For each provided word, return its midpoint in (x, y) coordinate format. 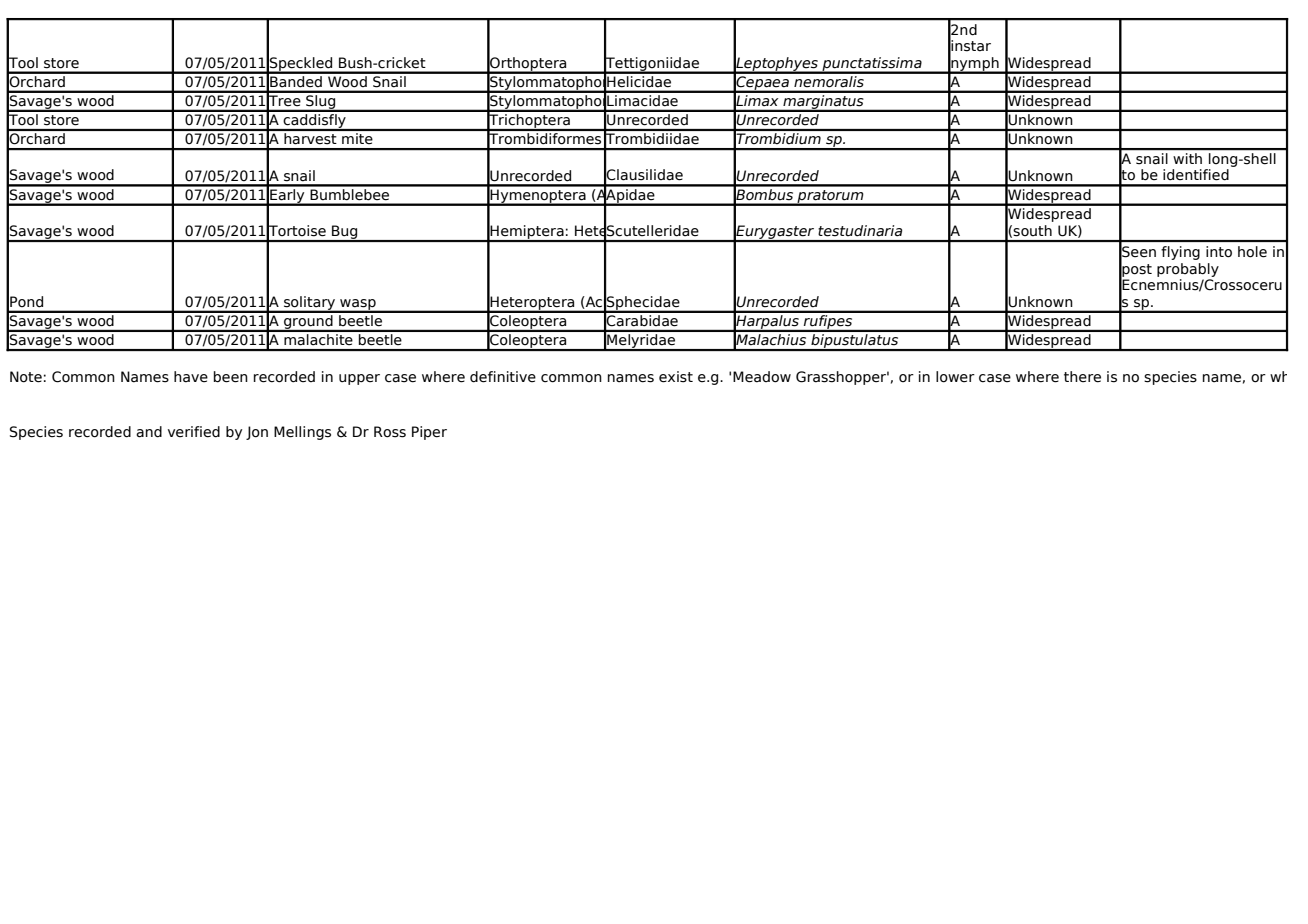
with (1188, 158)
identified (1196, 175)
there (1082, 377)
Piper (429, 433)
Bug (345, 233)
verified (194, 432)
